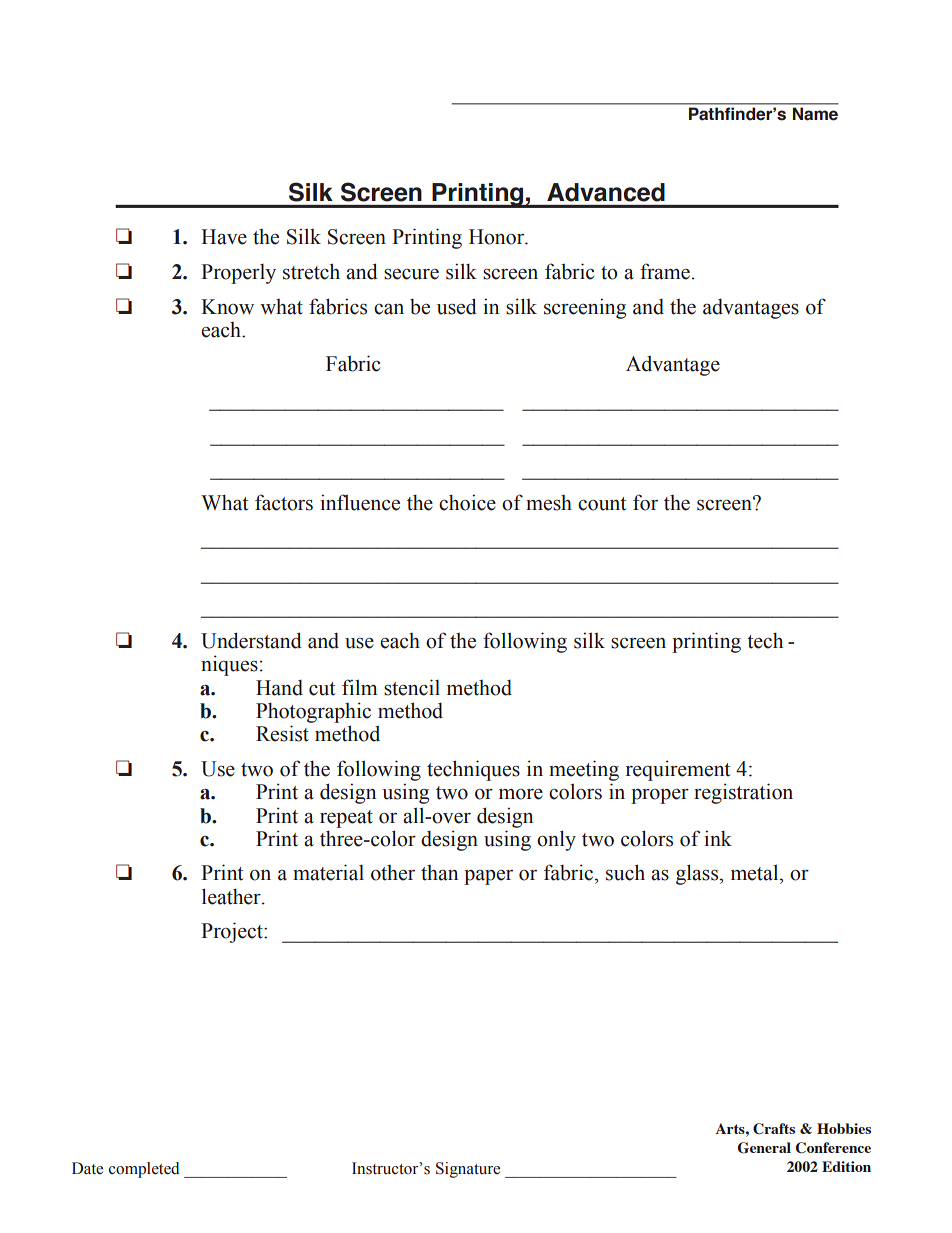 The width and height of the screenshot is (952, 1233). Describe the element at coordinates (756, 872) in the screenshot. I see `metal` at that location.
